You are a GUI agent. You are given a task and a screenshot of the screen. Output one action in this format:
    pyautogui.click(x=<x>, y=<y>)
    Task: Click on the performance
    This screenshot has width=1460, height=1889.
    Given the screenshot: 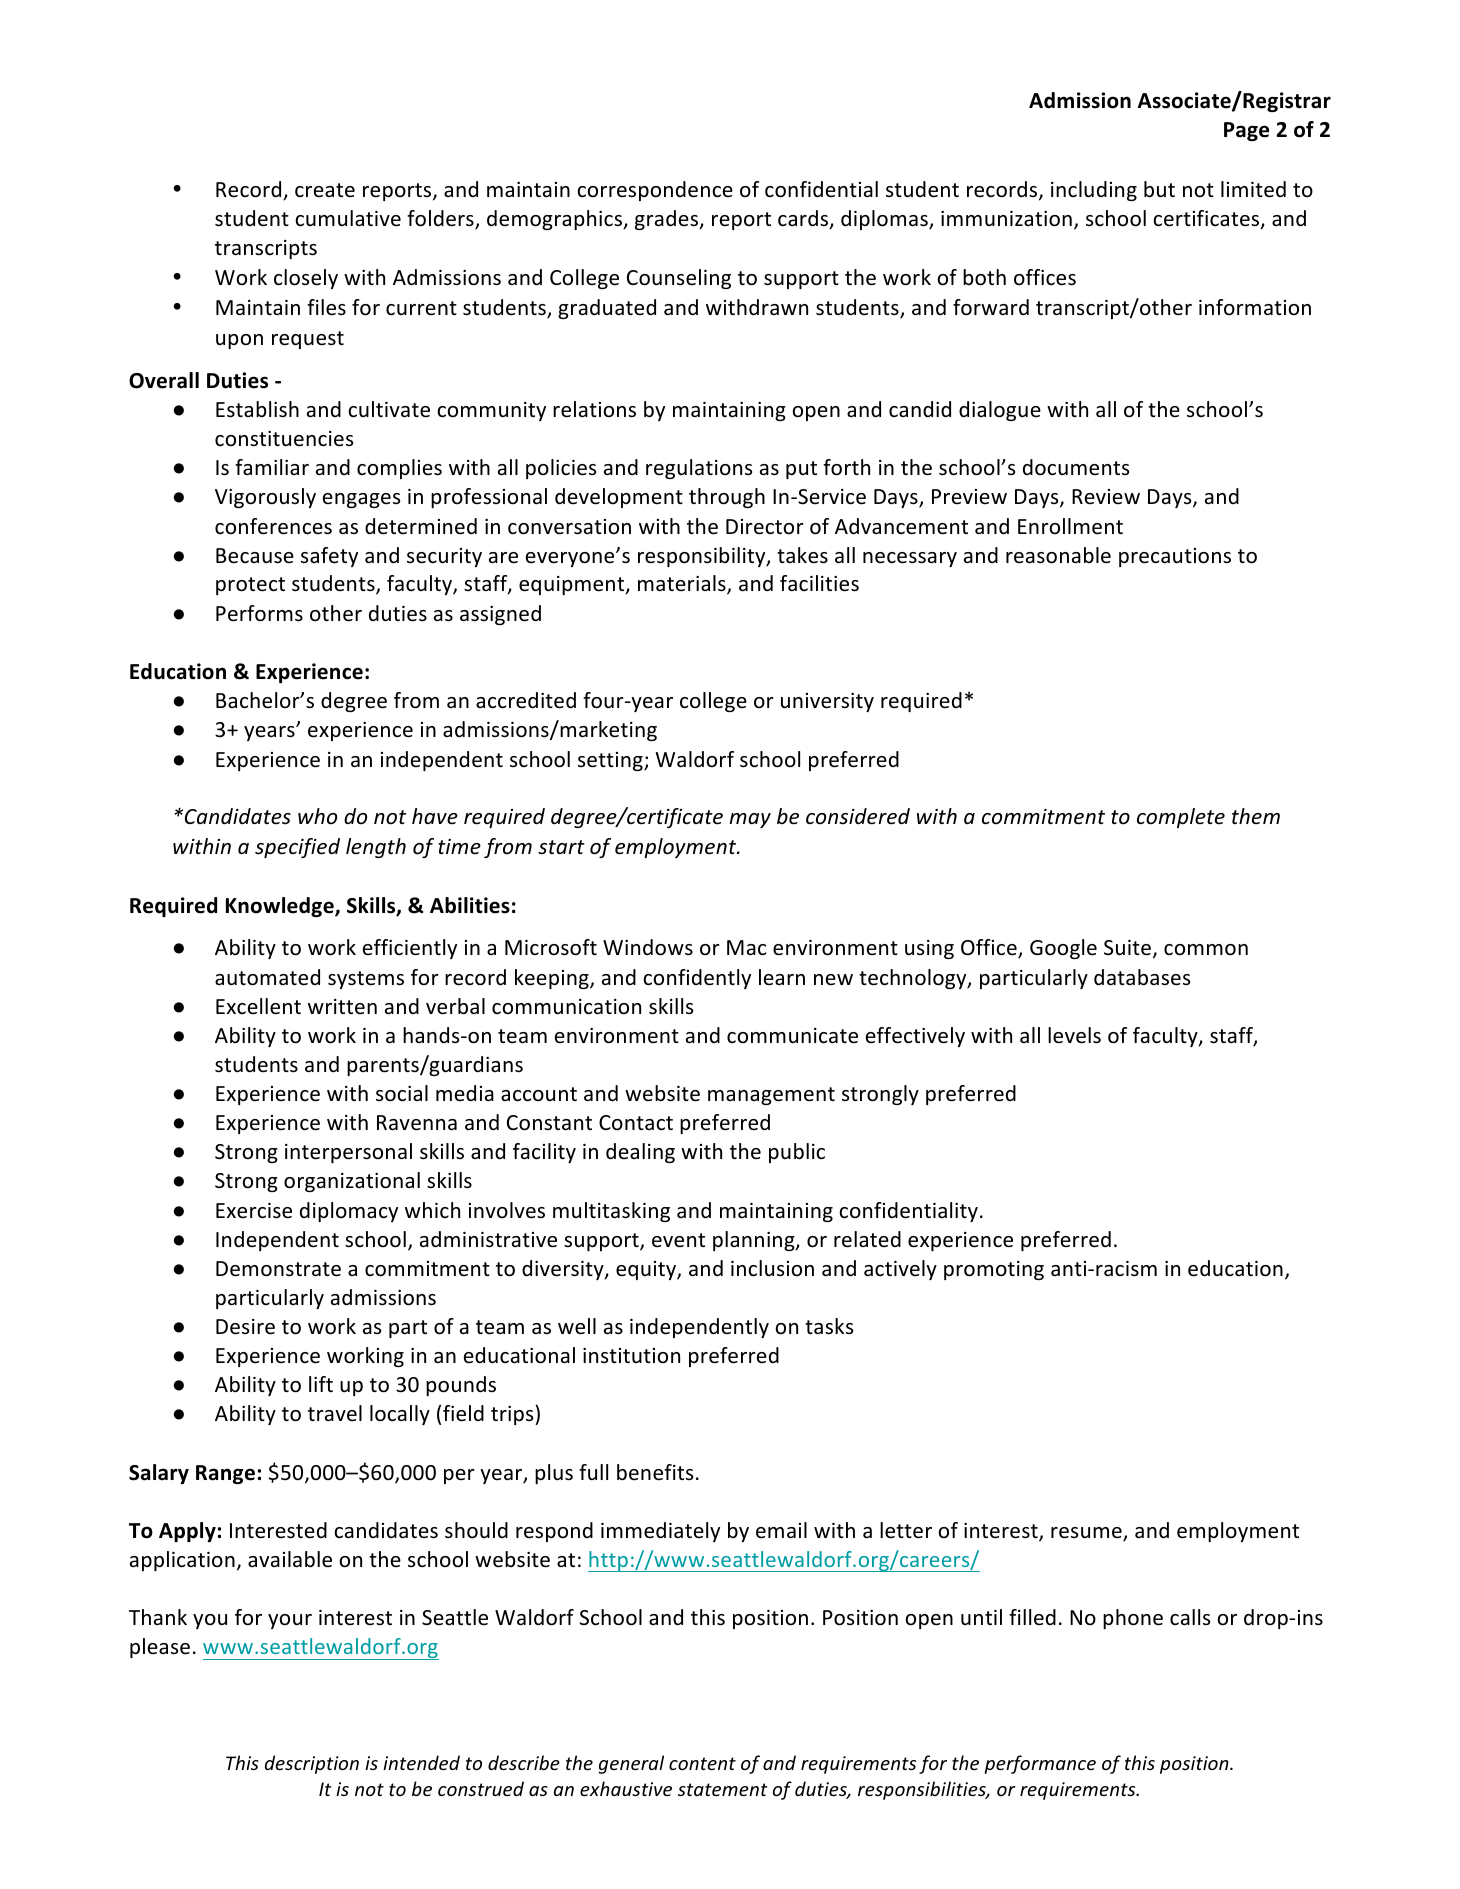 What is the action you would take?
    pyautogui.click(x=1040, y=1764)
